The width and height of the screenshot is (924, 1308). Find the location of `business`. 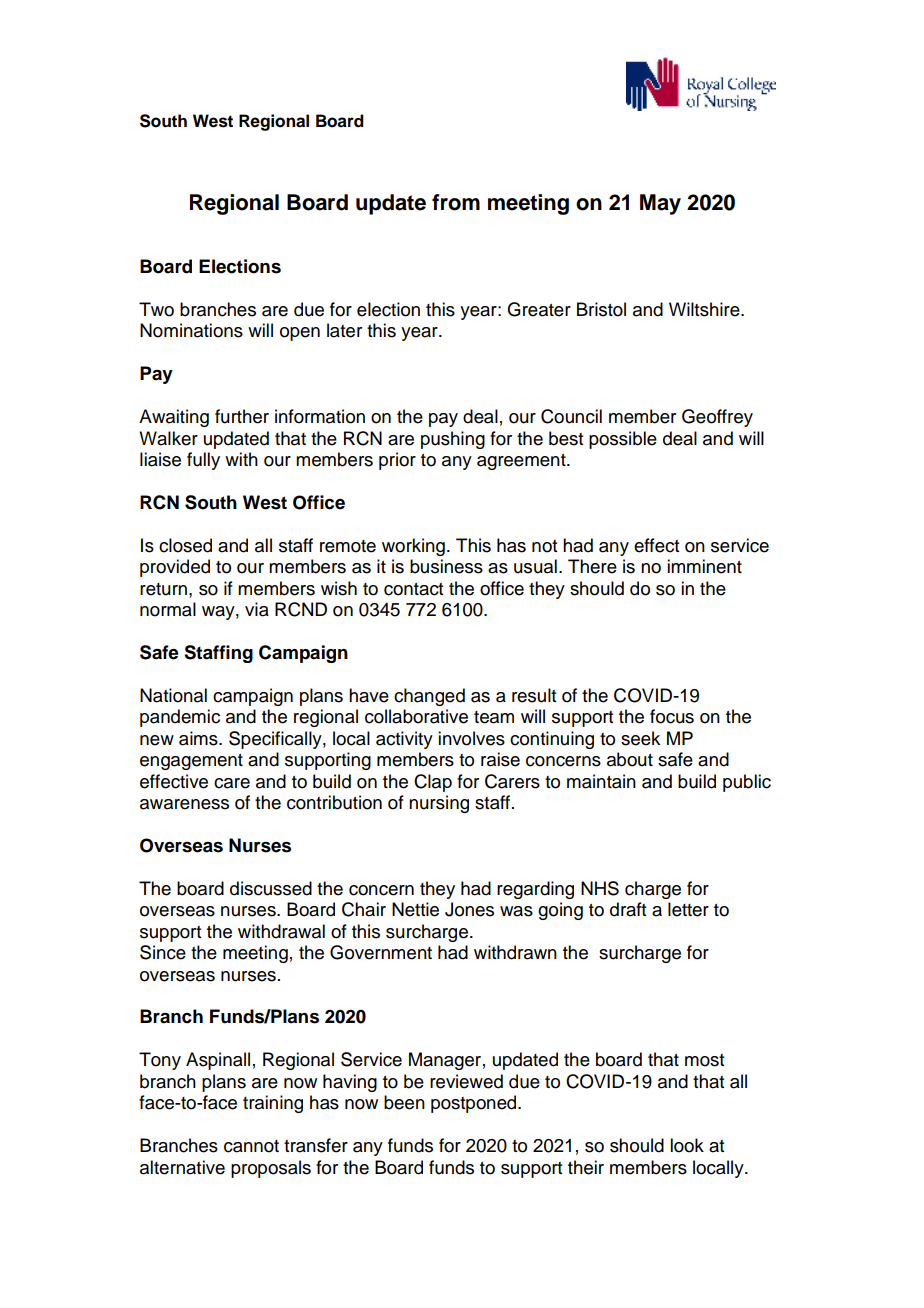

business is located at coordinates (446, 566).
